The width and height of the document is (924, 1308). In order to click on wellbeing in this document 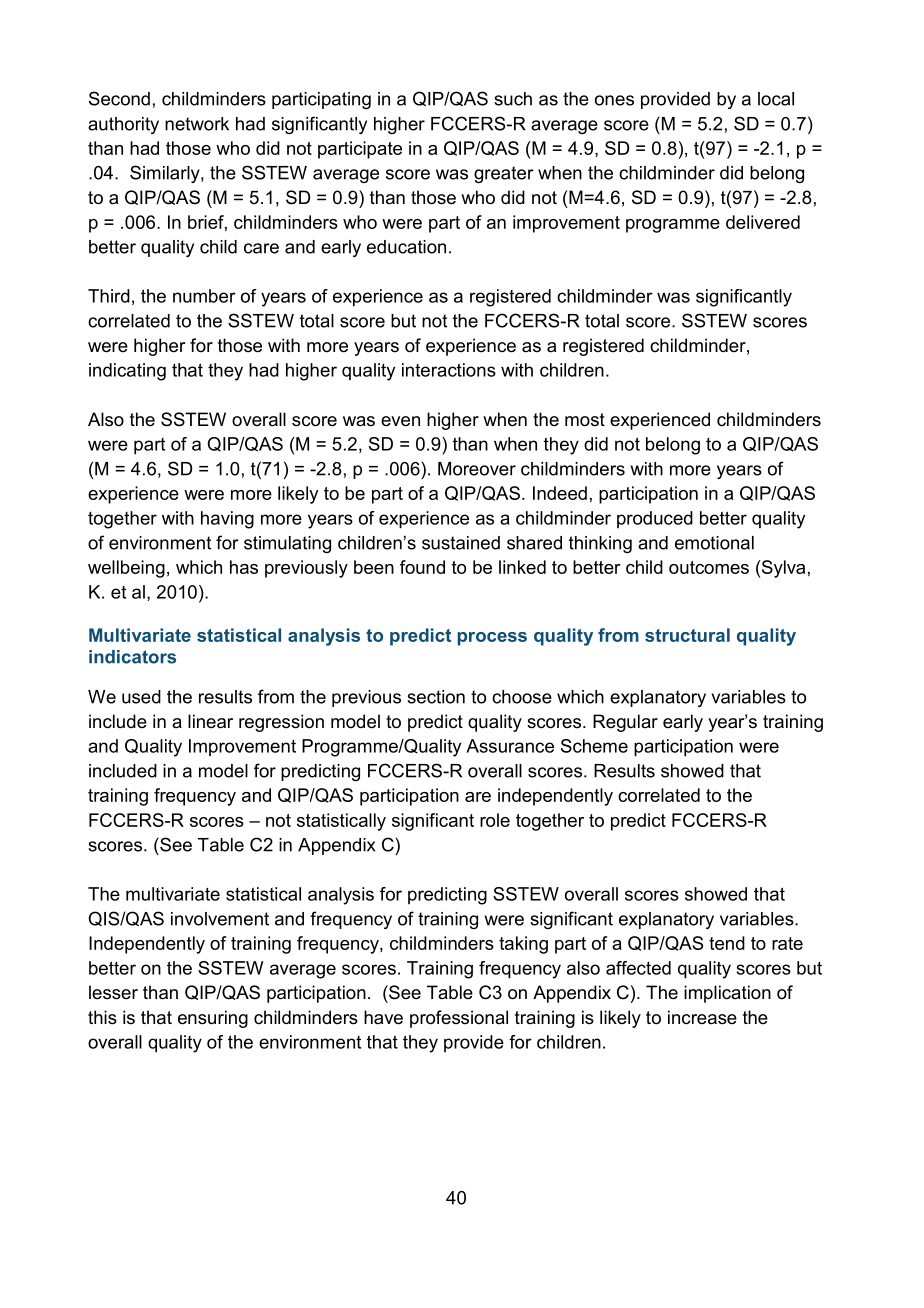, I will do `click(126, 569)`.
